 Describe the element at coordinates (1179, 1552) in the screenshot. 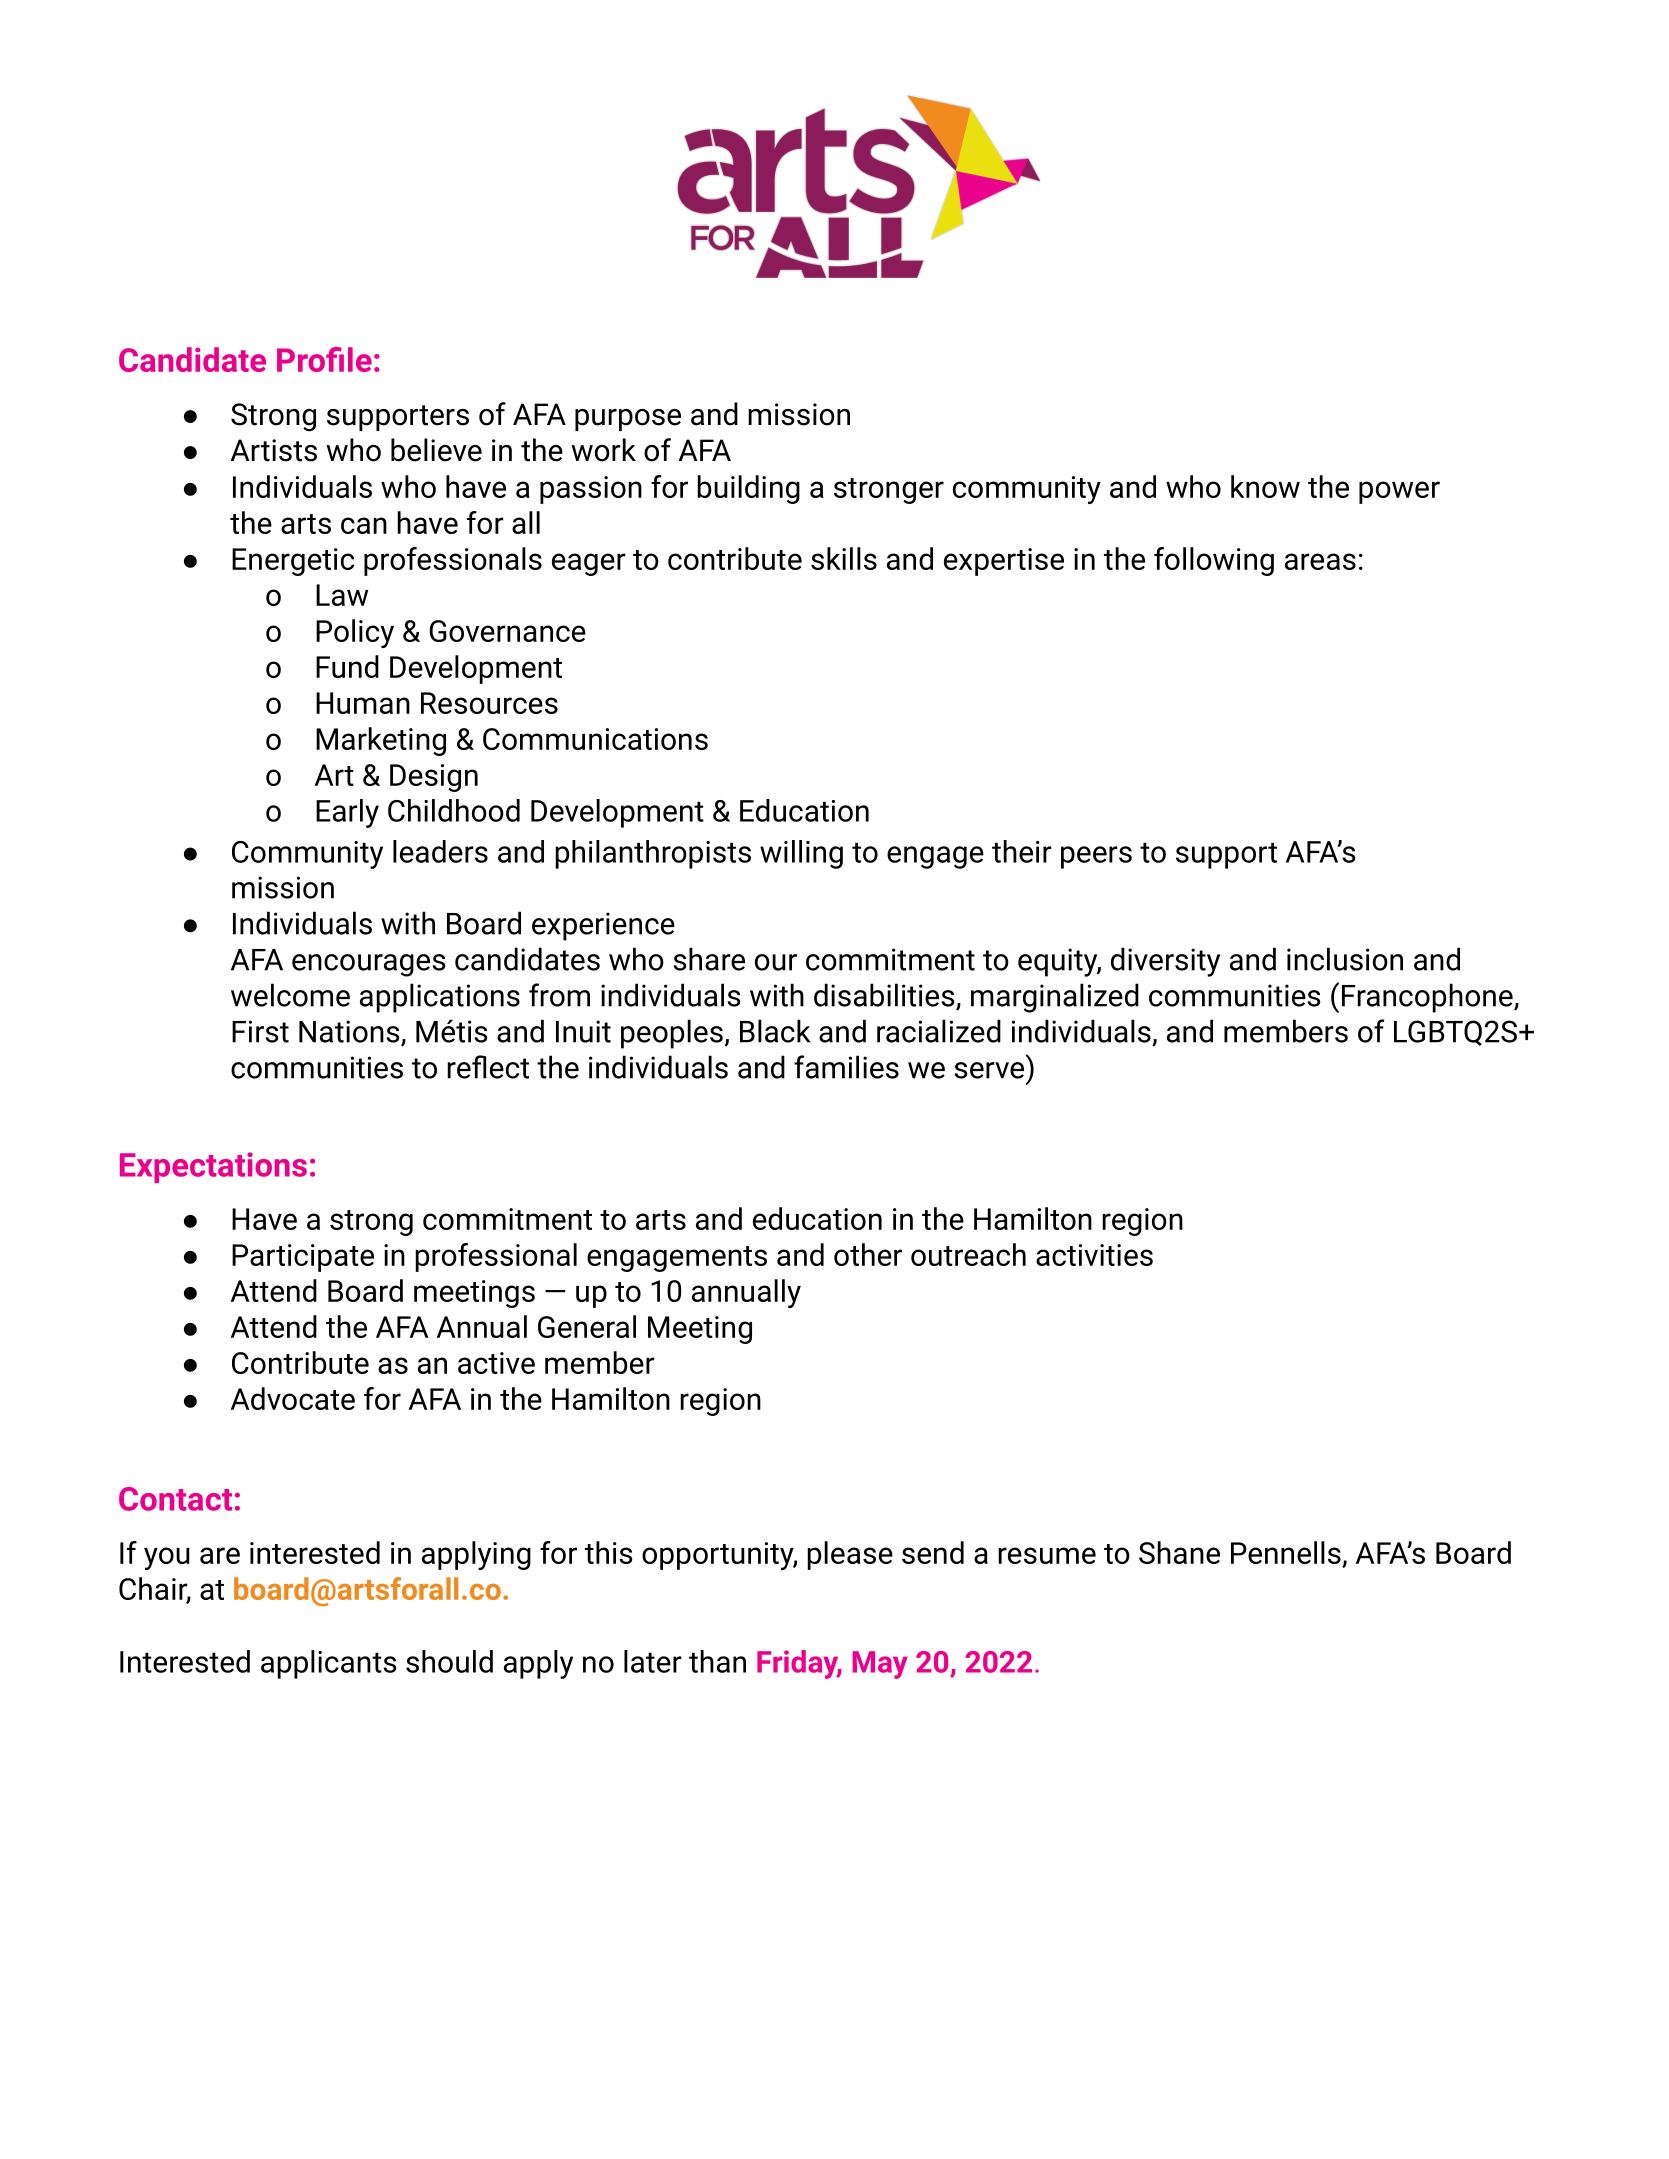

I see `Shane` at that location.
